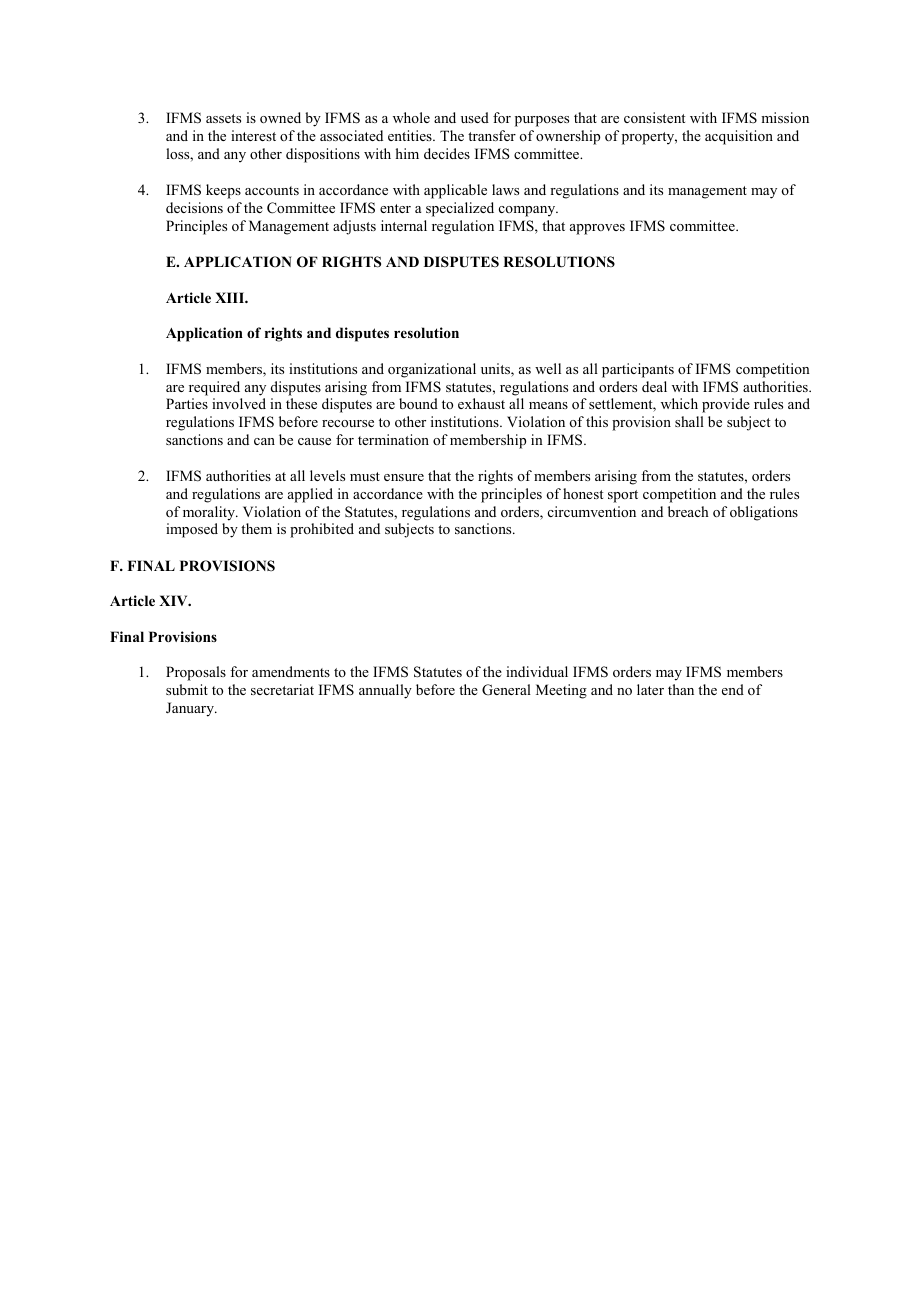 The width and height of the page is (924, 1308). I want to click on provide, so click(726, 405).
